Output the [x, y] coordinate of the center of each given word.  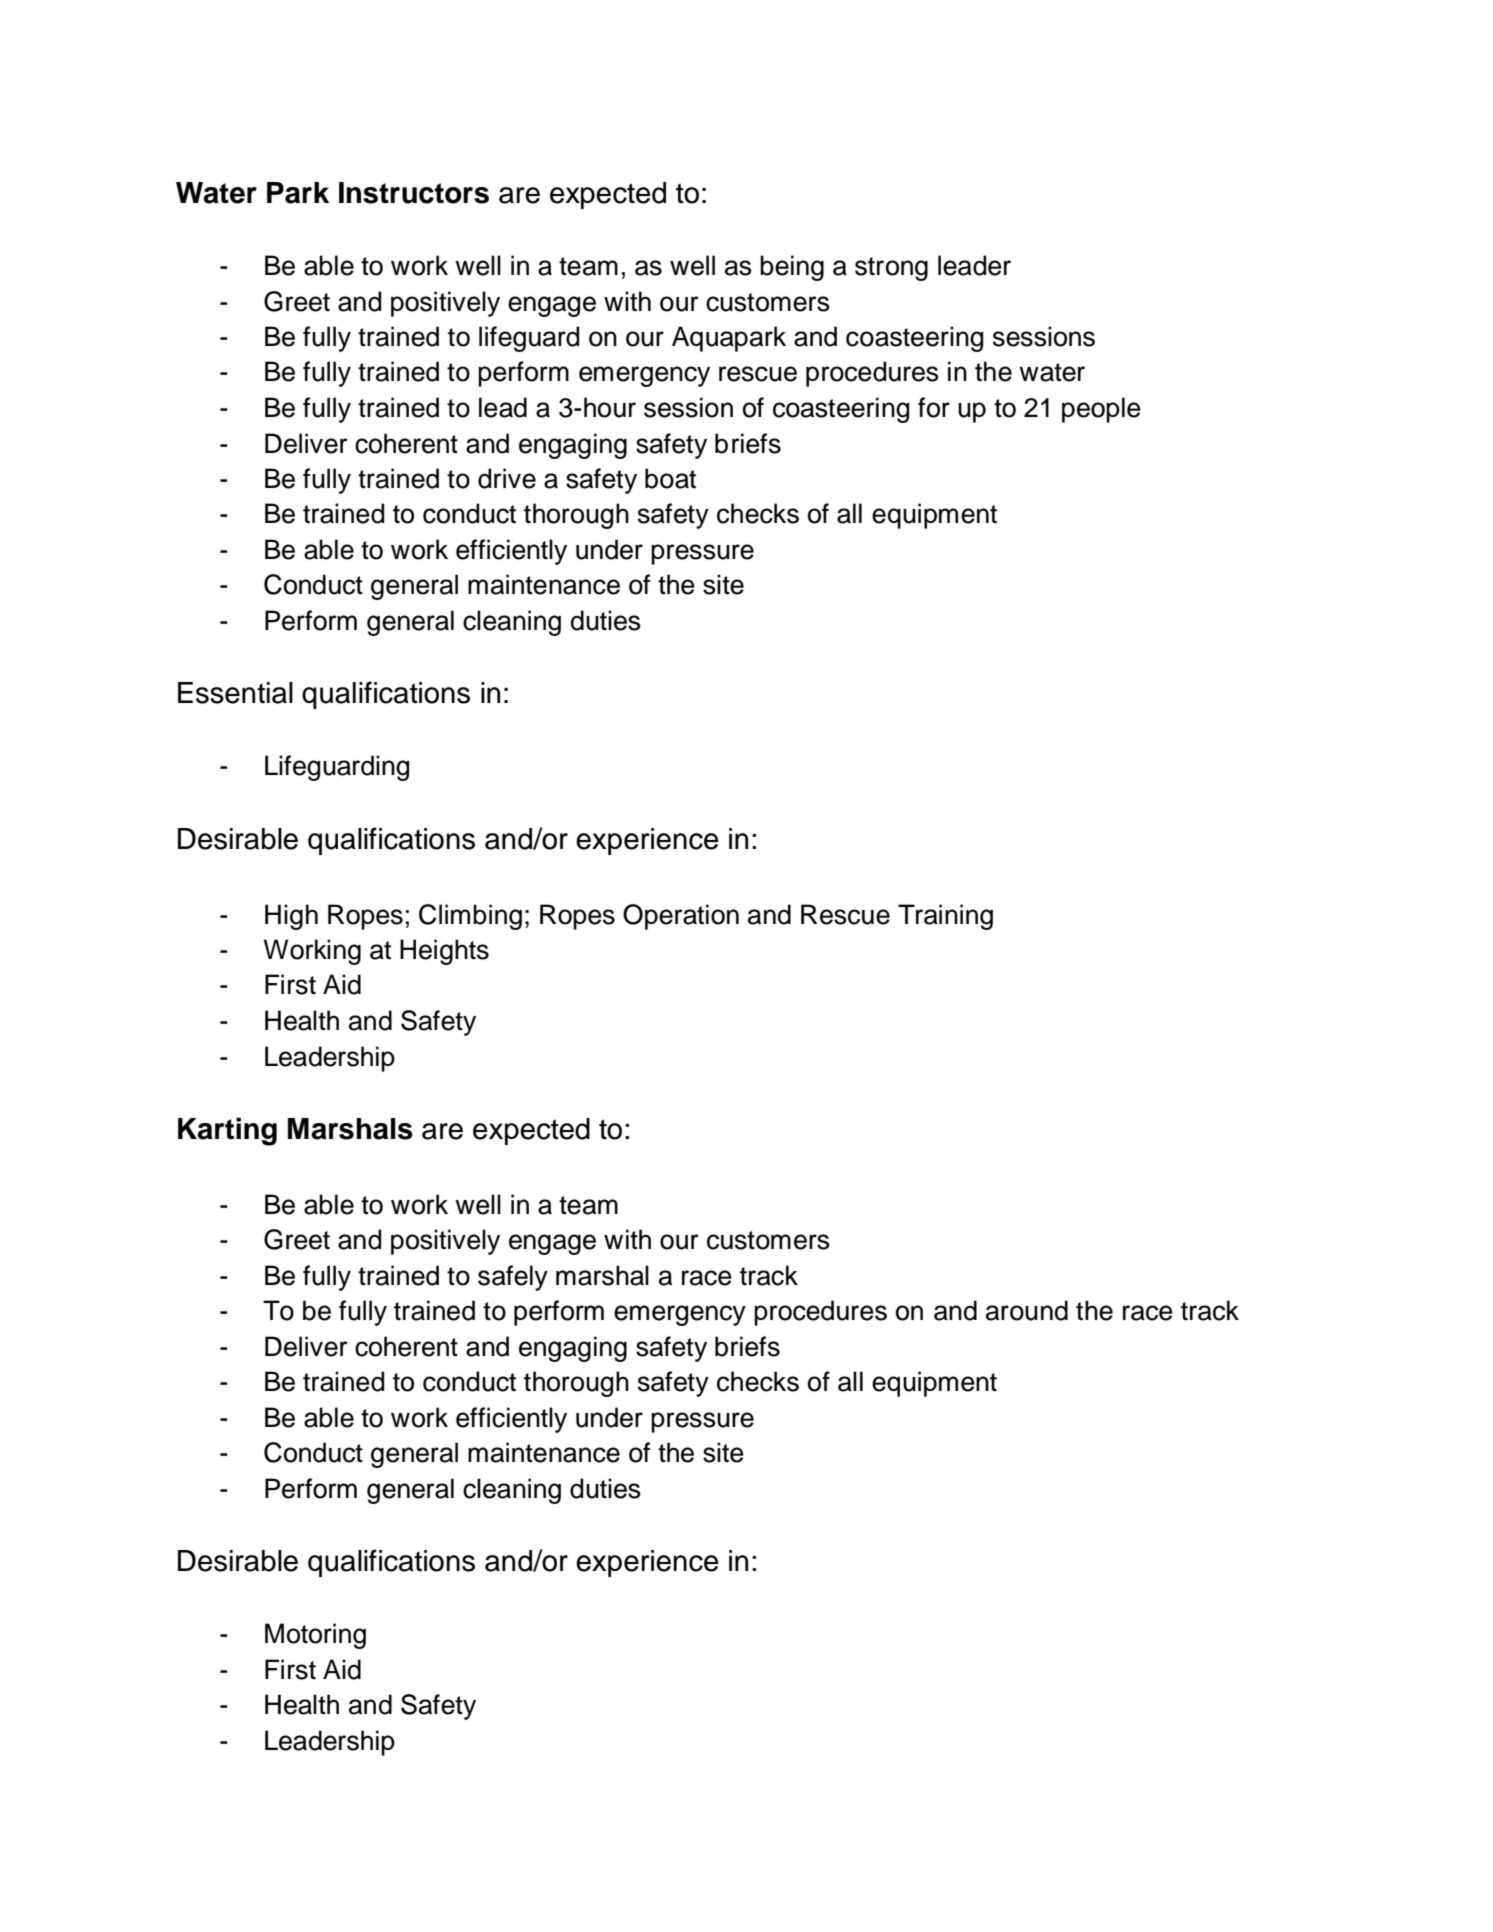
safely [513, 1278]
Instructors [414, 193]
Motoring [315, 1636]
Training [945, 917]
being [792, 268]
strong [891, 269]
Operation [681, 917]
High [291, 917]
